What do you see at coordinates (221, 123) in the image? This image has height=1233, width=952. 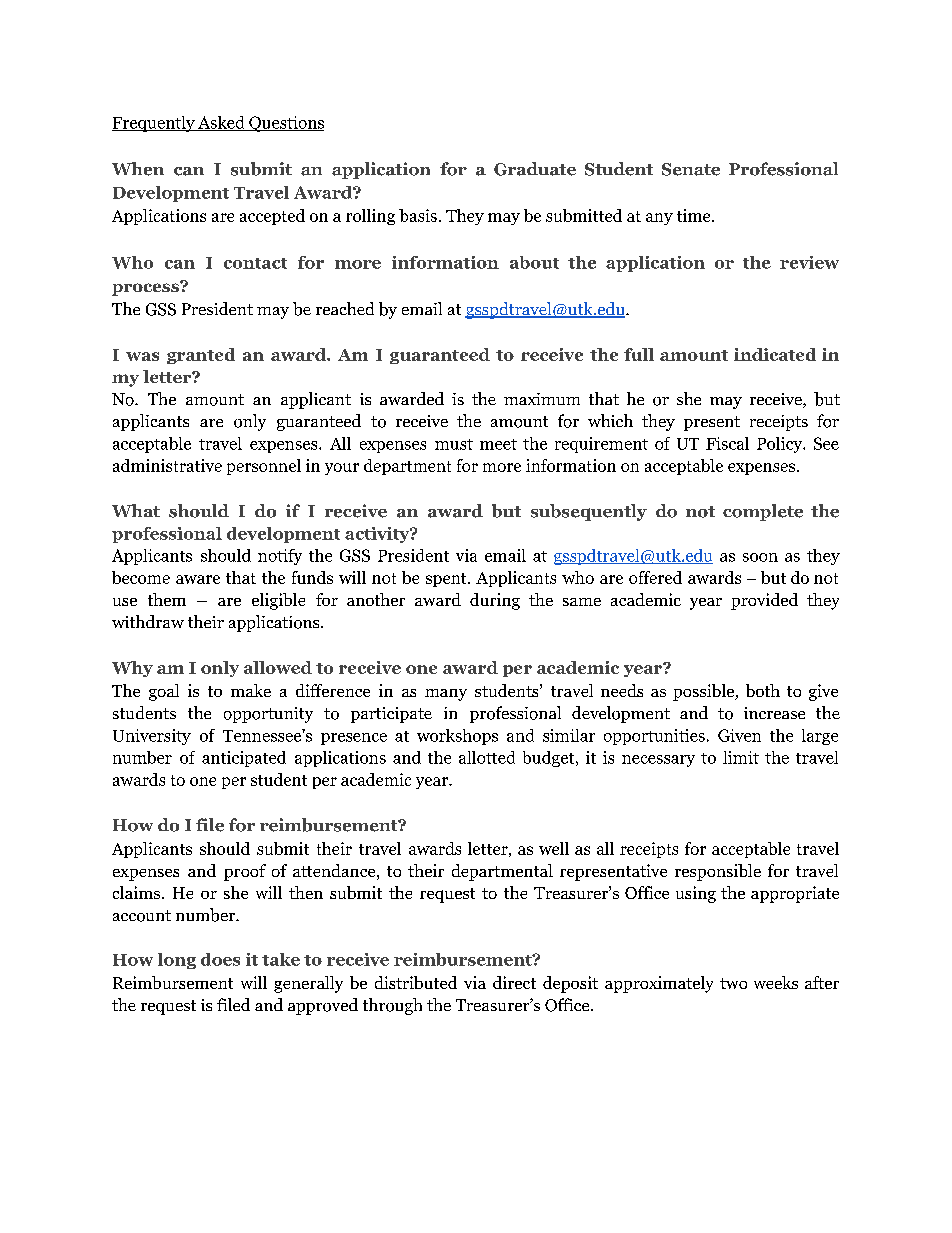 I see `Asked` at bounding box center [221, 123].
